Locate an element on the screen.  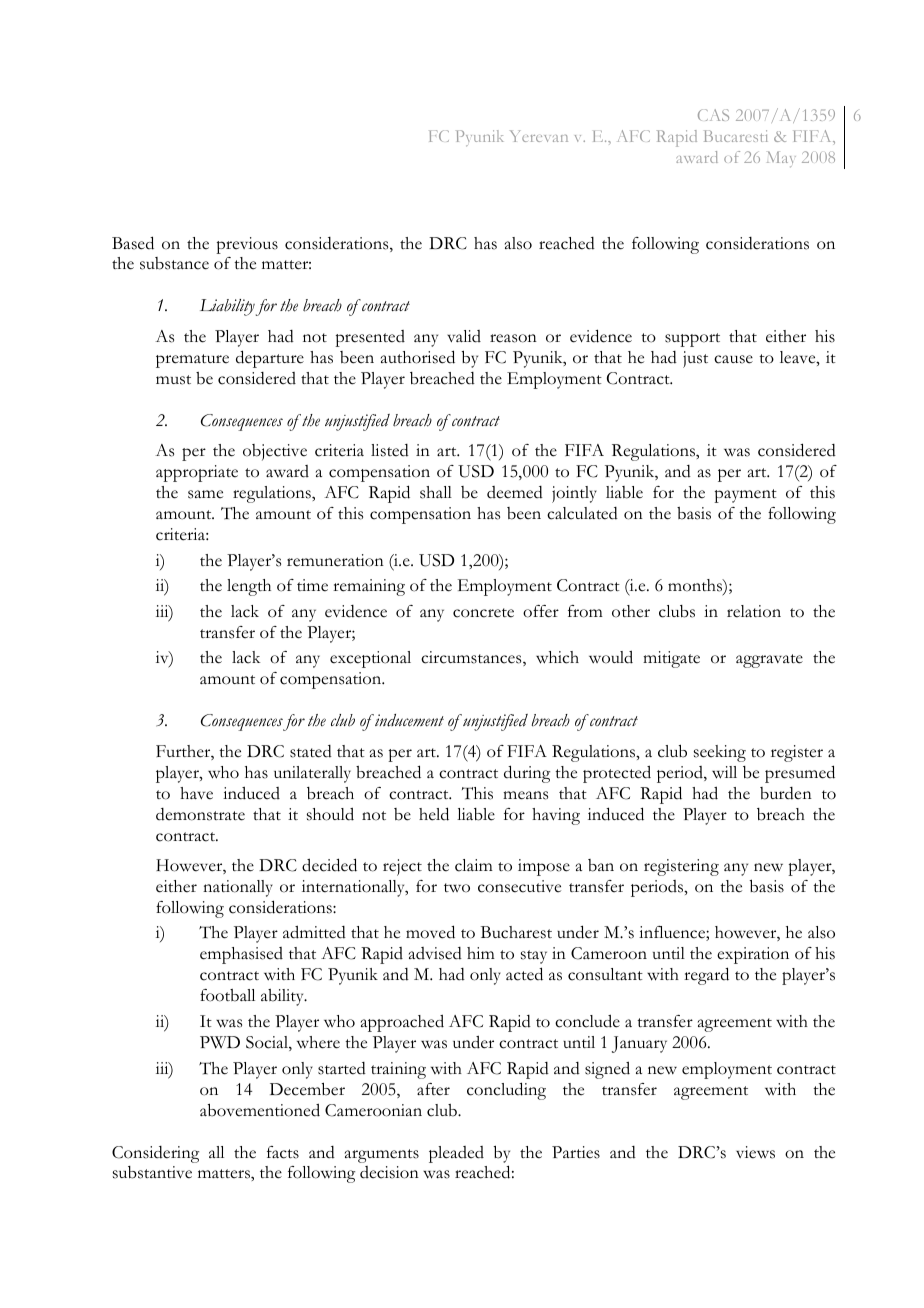
authorised is located at coordinates (418, 357).
